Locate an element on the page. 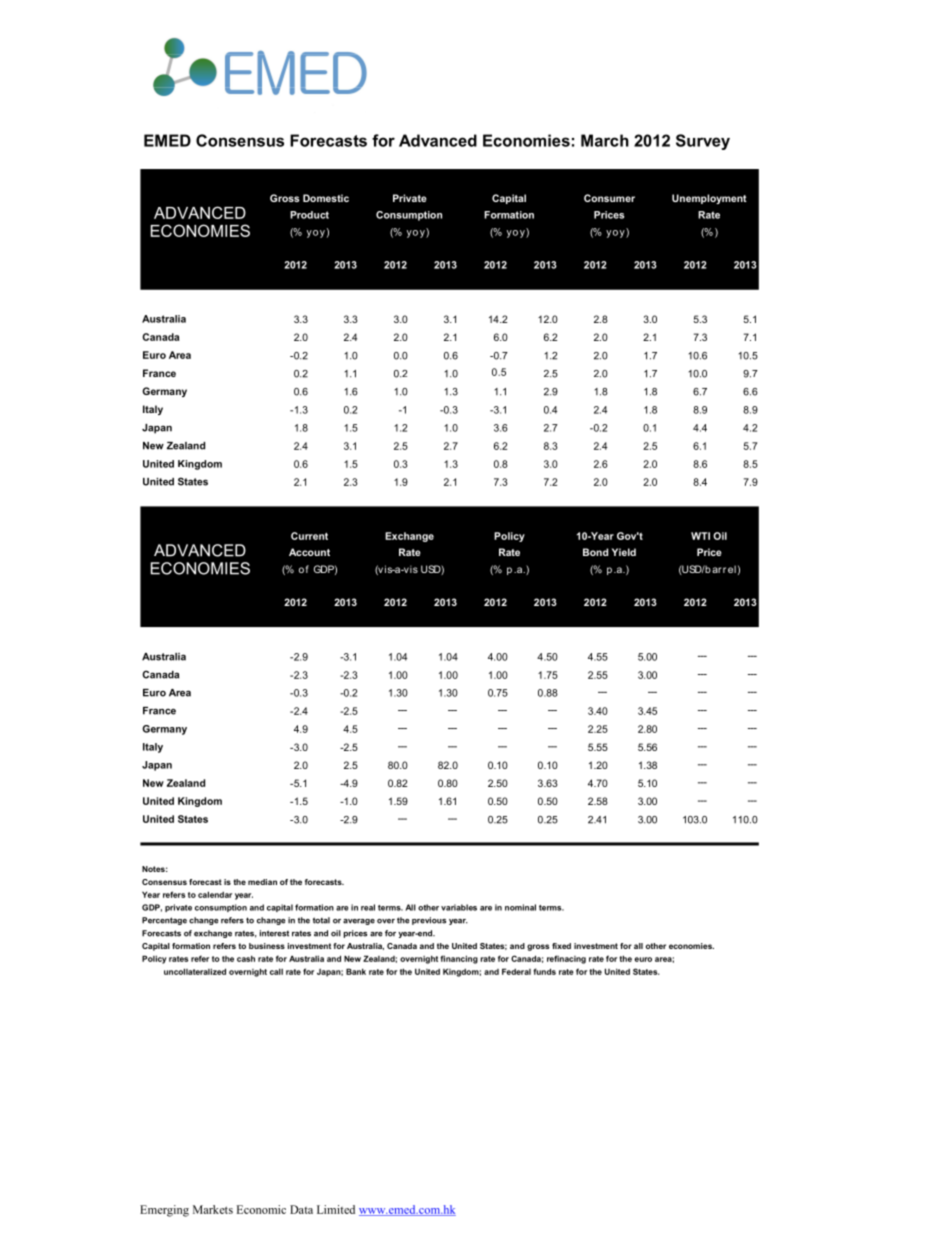 The height and width of the page is (1233, 952). Account is located at coordinates (309, 552).
